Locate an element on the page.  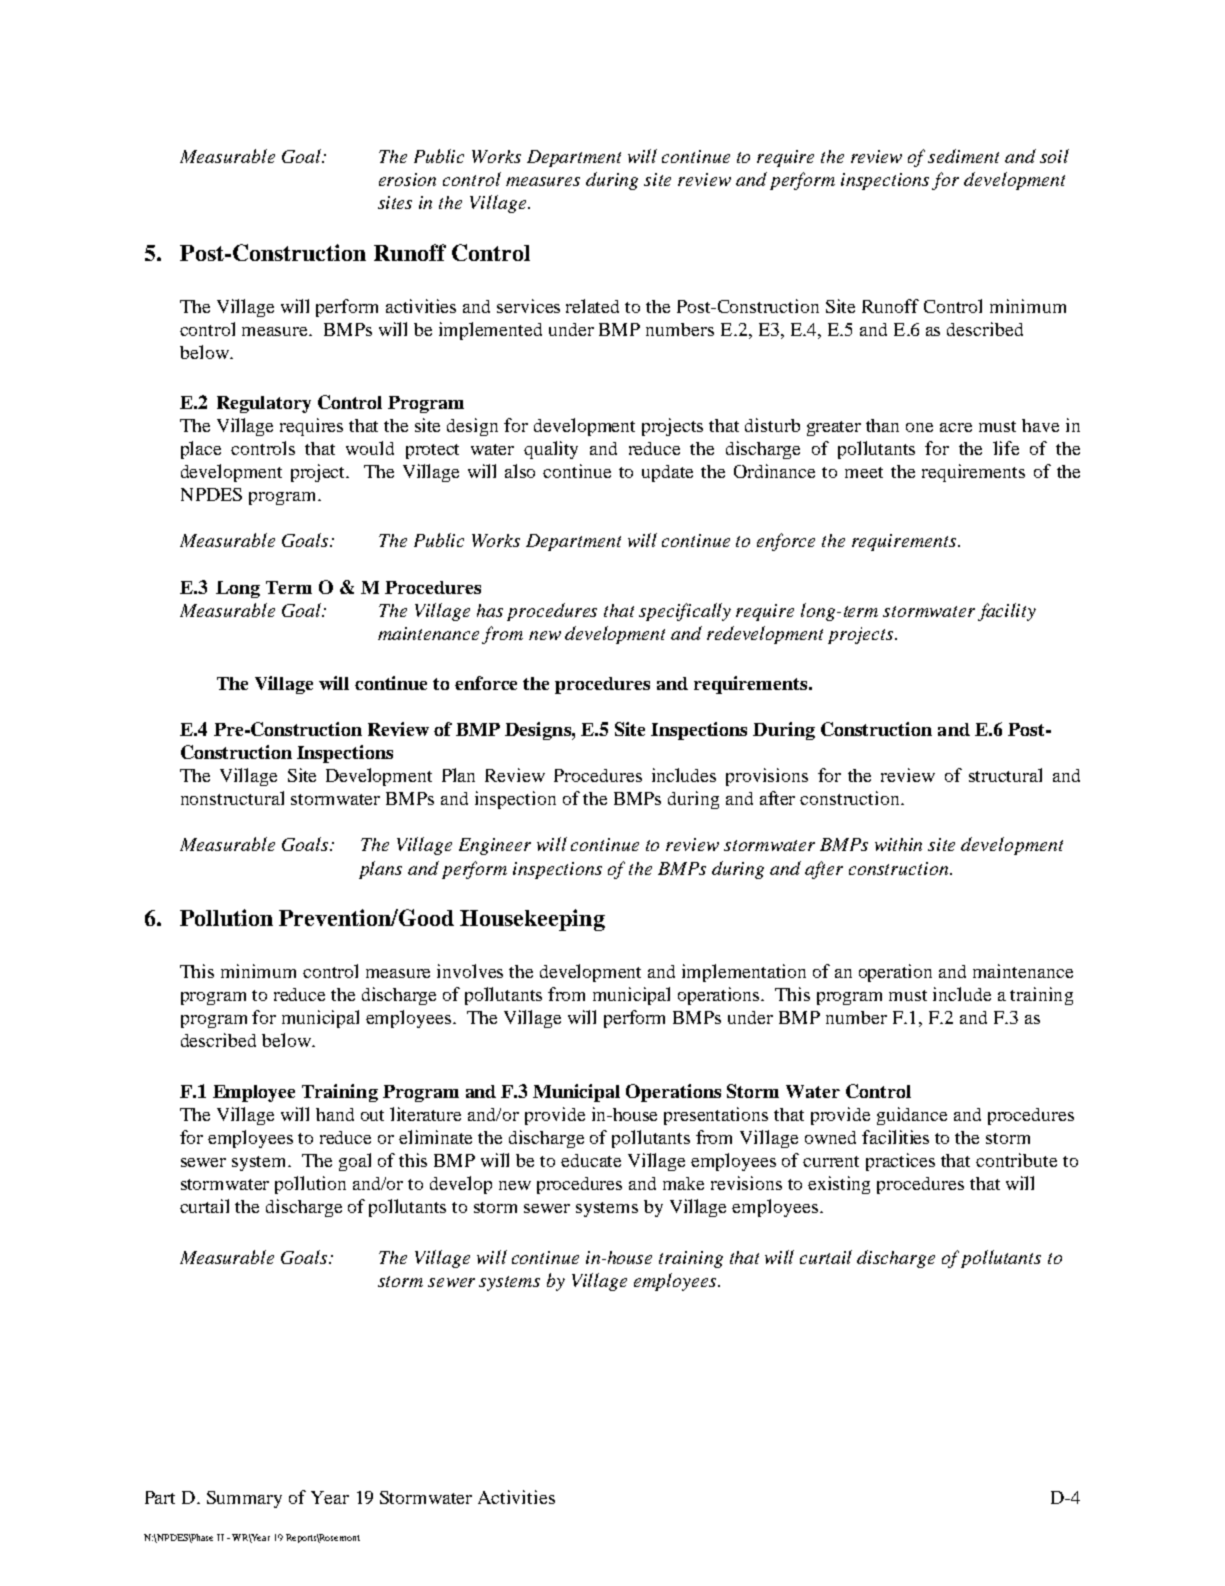
facility is located at coordinates (1007, 612).
